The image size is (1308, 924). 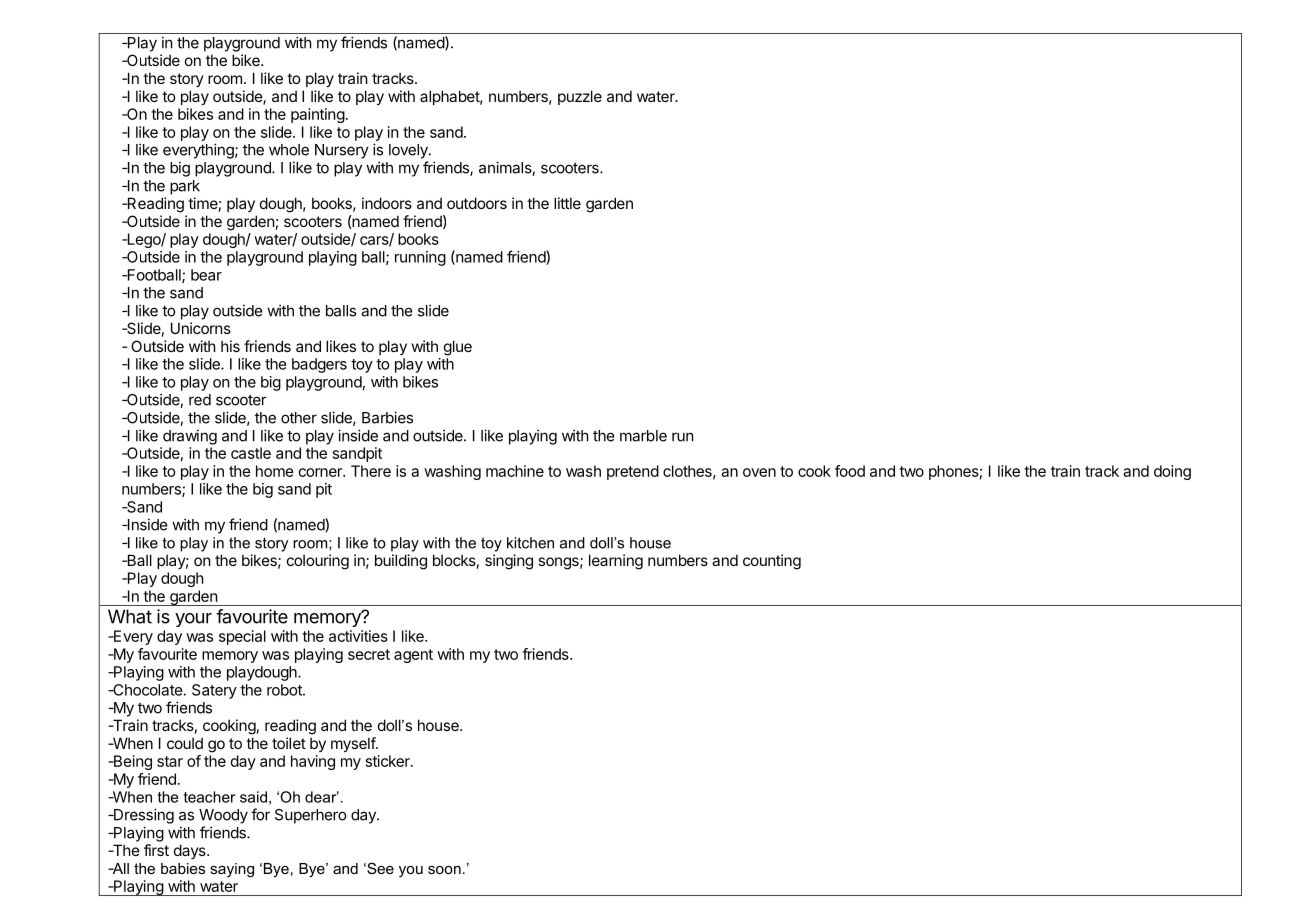 What do you see at coordinates (289, 150) in the screenshot?
I see `whole` at bounding box center [289, 150].
